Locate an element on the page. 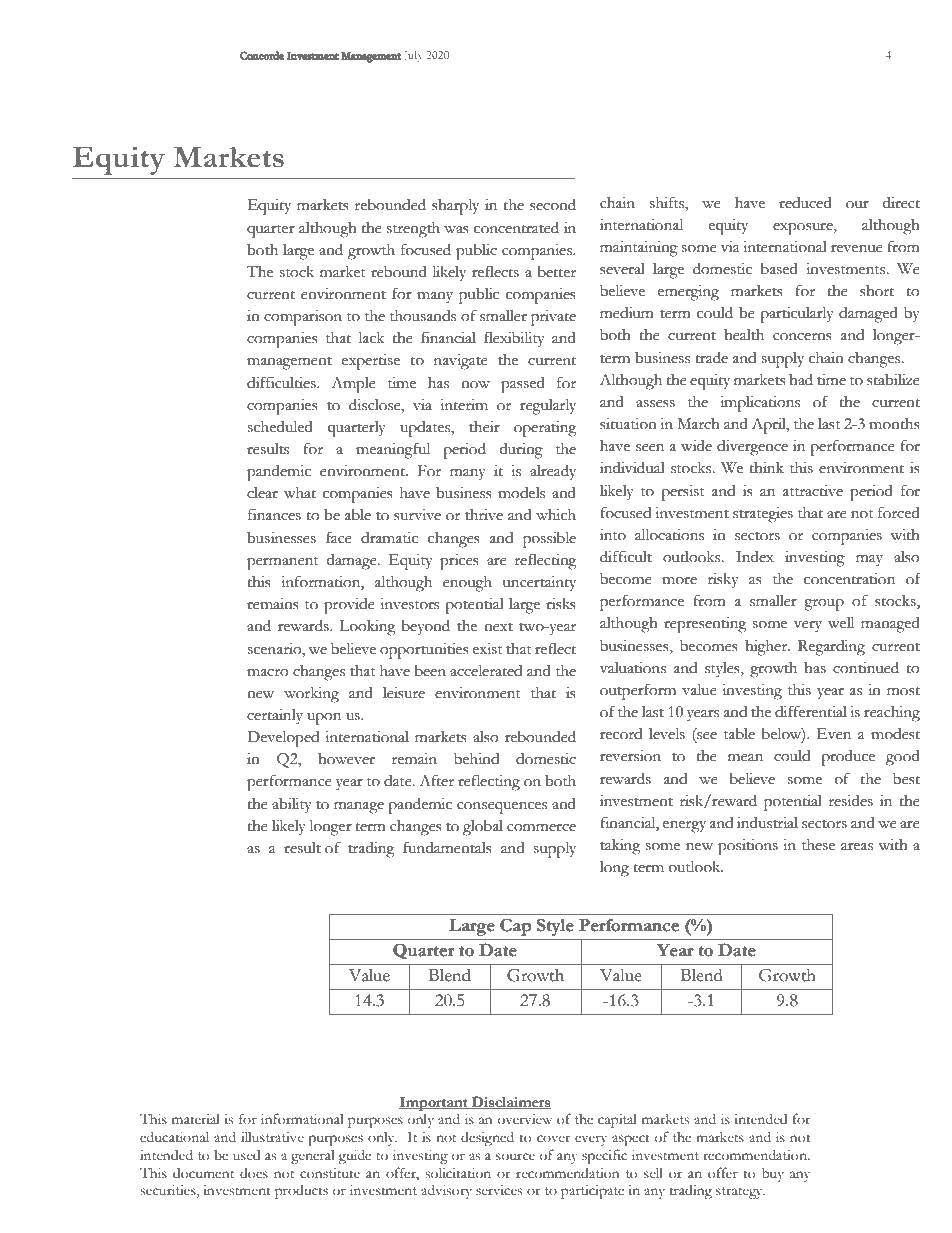 The width and height of the document is (952, 1233). Concorde is located at coordinates (262, 55).
